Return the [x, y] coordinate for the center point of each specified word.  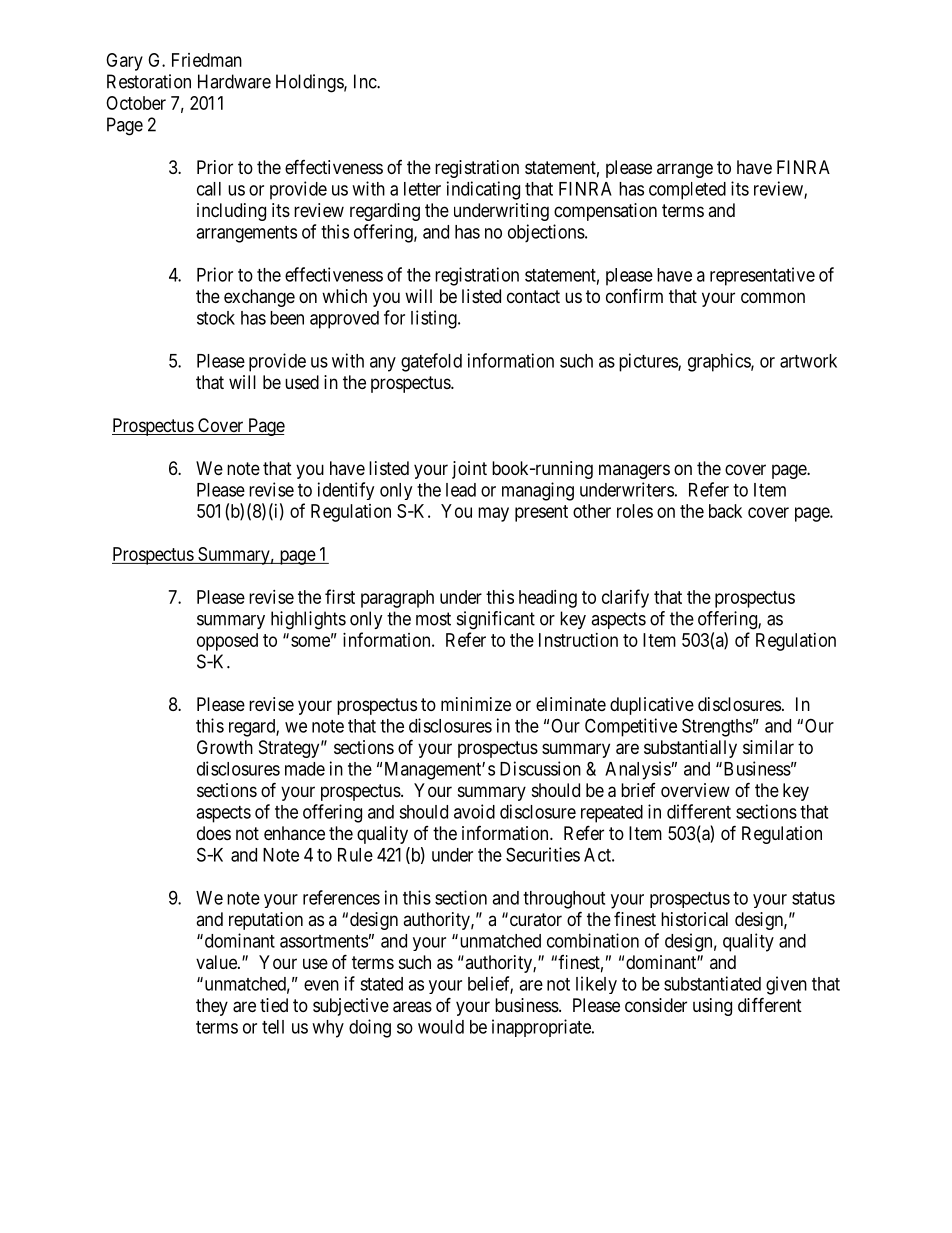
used [302, 382]
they [212, 1007]
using [712, 1007]
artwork [808, 361]
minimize [476, 704]
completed [687, 191]
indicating [483, 190]
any [383, 364]
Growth [225, 747]
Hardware [234, 81]
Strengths [717, 727]
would [441, 1027]
